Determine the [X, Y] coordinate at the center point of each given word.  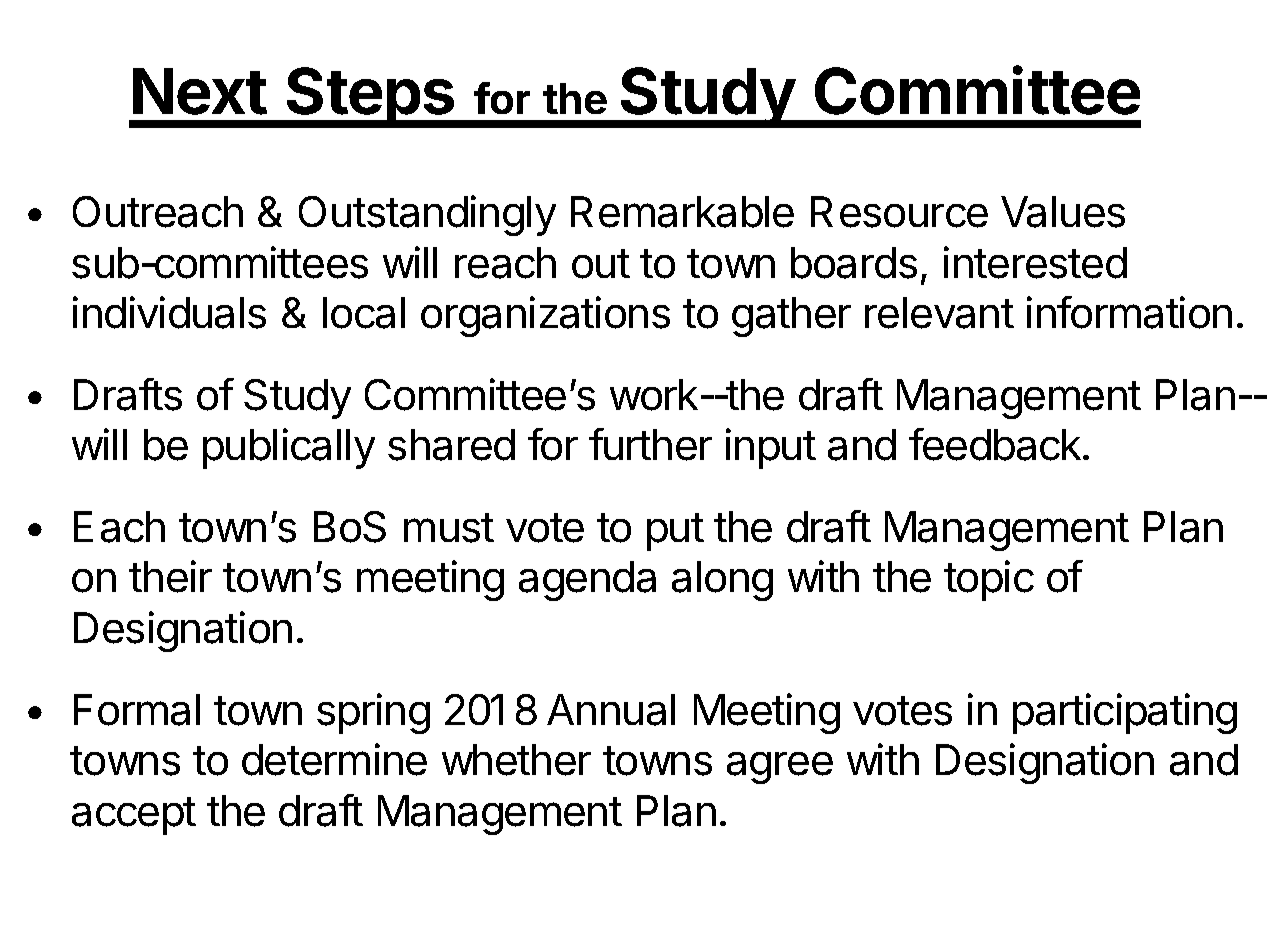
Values [1063, 212]
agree [780, 768]
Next [200, 91]
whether [516, 760]
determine [334, 759]
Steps [370, 97]
